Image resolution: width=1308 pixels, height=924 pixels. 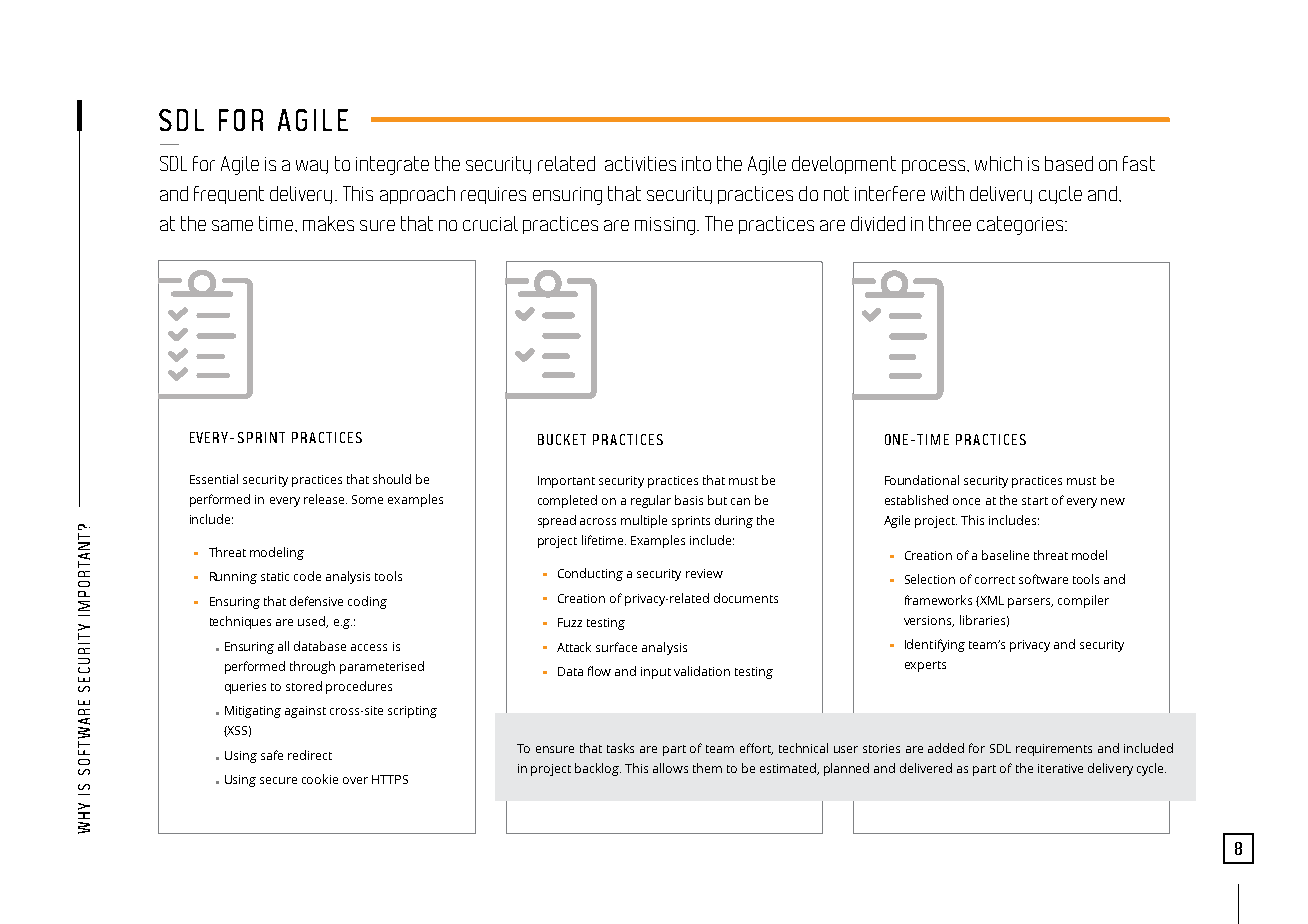 What do you see at coordinates (307, 576) in the screenshot?
I see `code` at bounding box center [307, 576].
